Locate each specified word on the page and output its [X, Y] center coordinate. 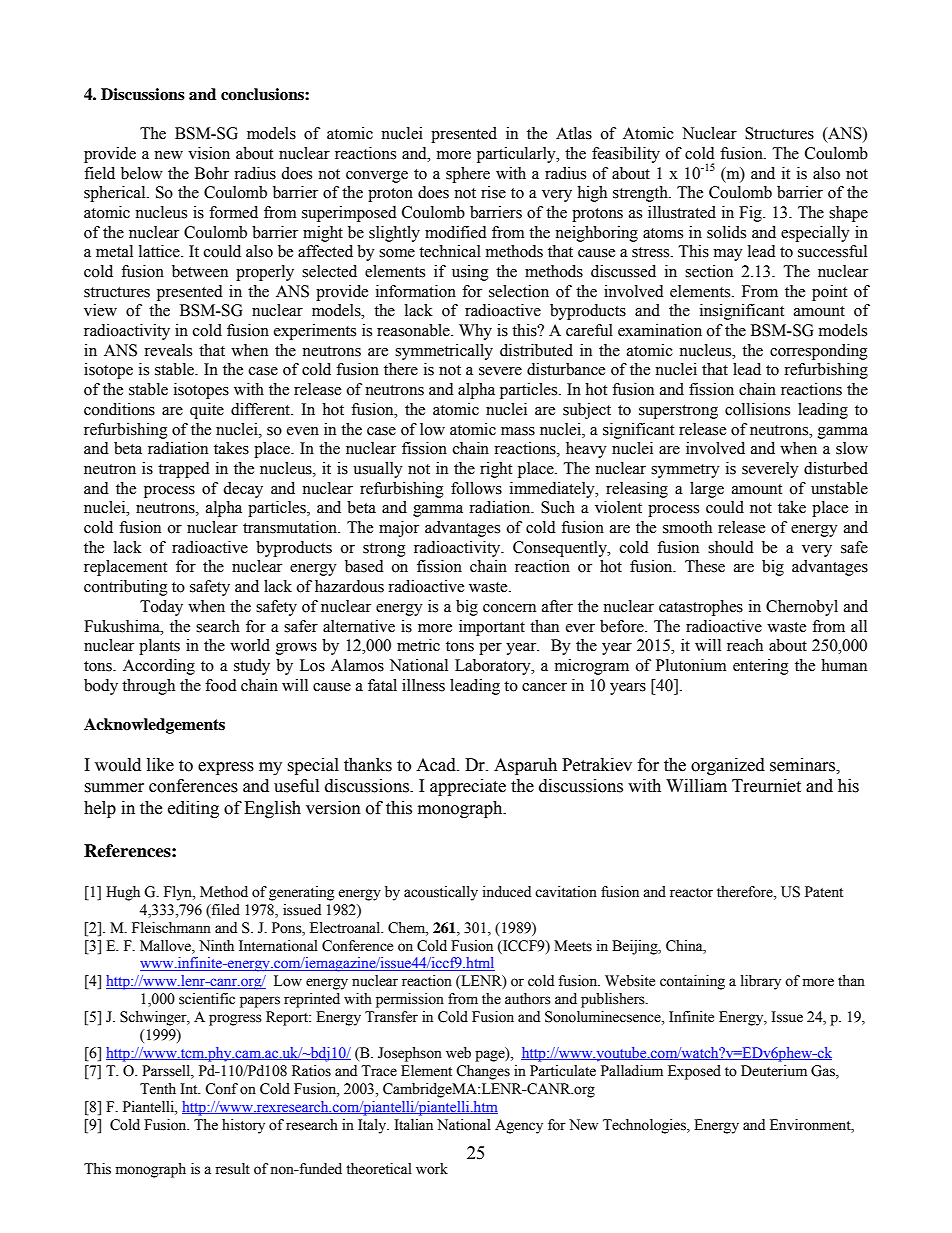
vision [209, 153]
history [243, 1126]
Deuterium [774, 1071]
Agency [519, 1126]
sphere [468, 175]
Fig [751, 214]
